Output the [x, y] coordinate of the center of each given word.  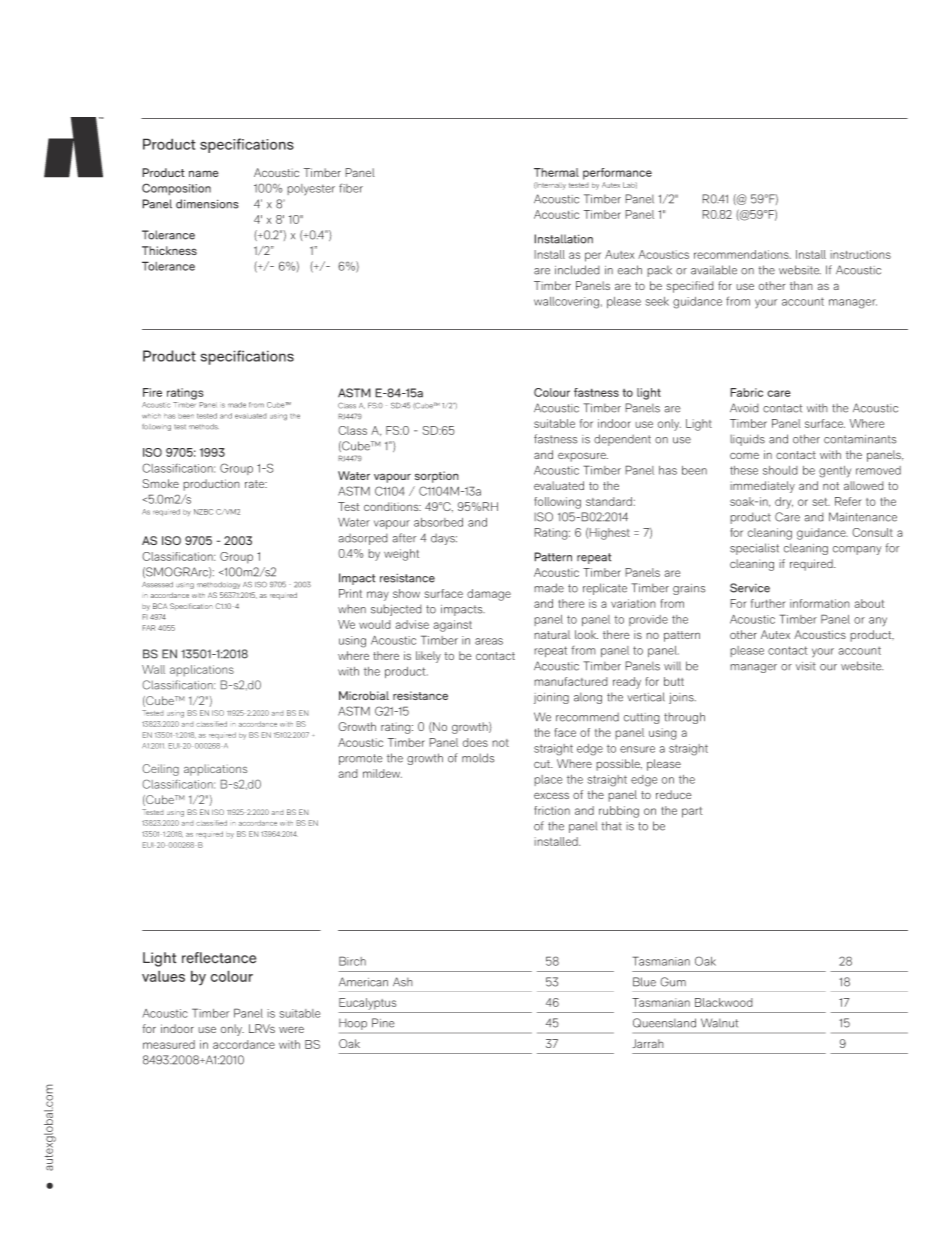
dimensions [207, 204]
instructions [860, 254]
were [291, 1029]
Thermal [556, 172]
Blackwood [724, 1002]
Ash [403, 982]
